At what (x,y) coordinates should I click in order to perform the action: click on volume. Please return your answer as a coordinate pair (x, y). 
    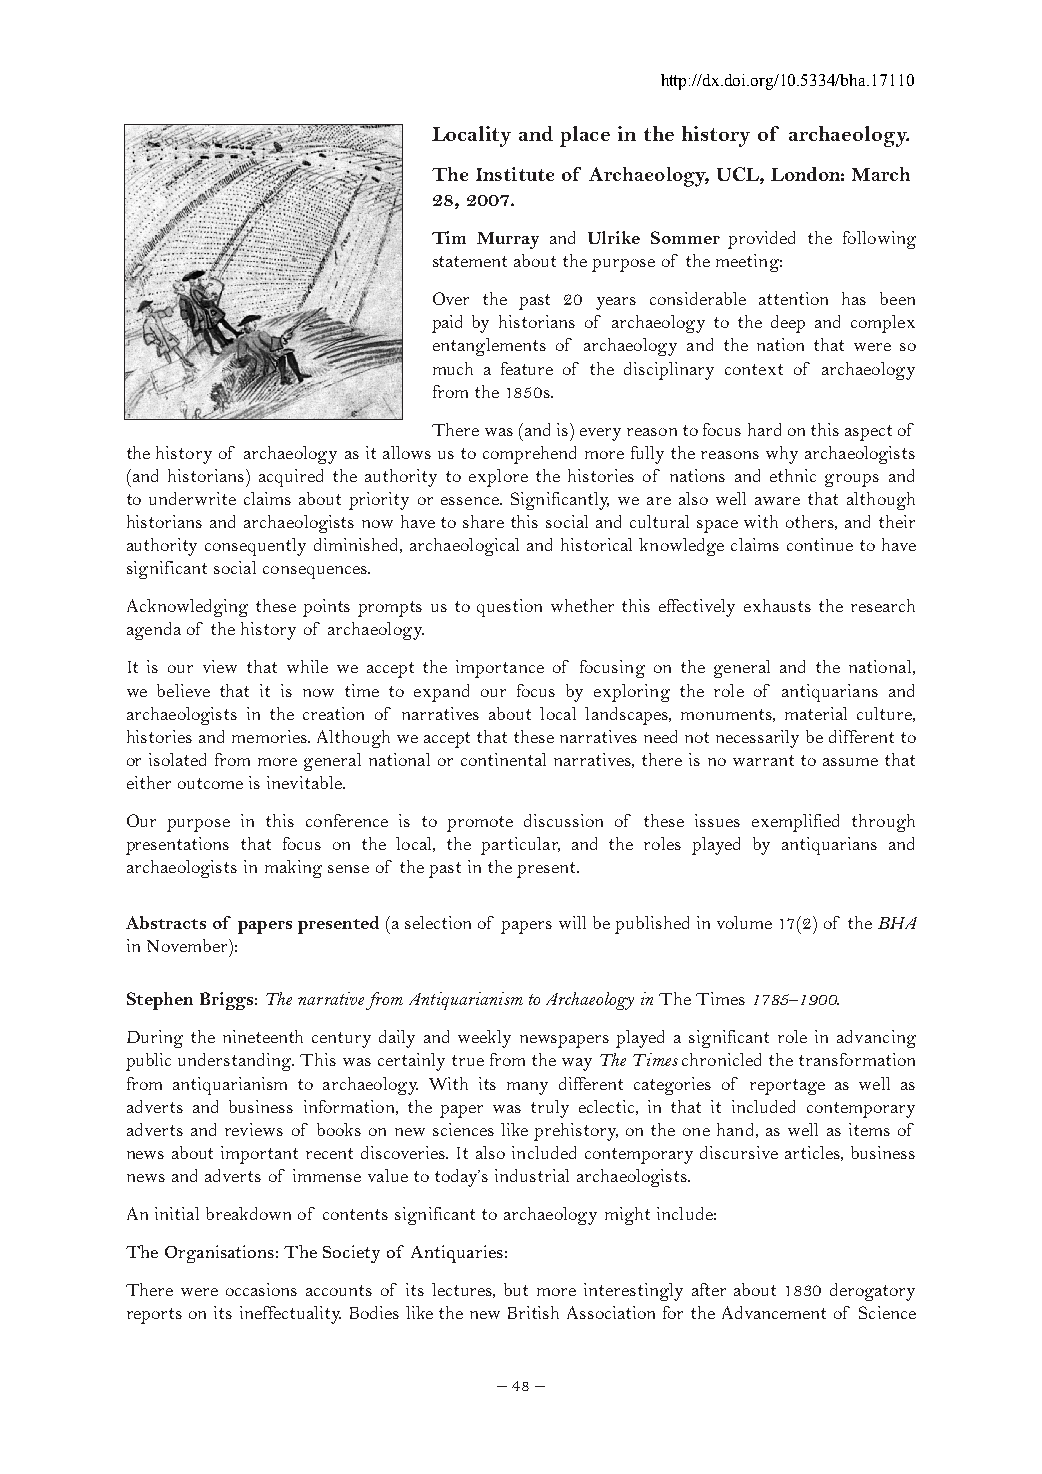
    Looking at the image, I should click on (744, 922).
